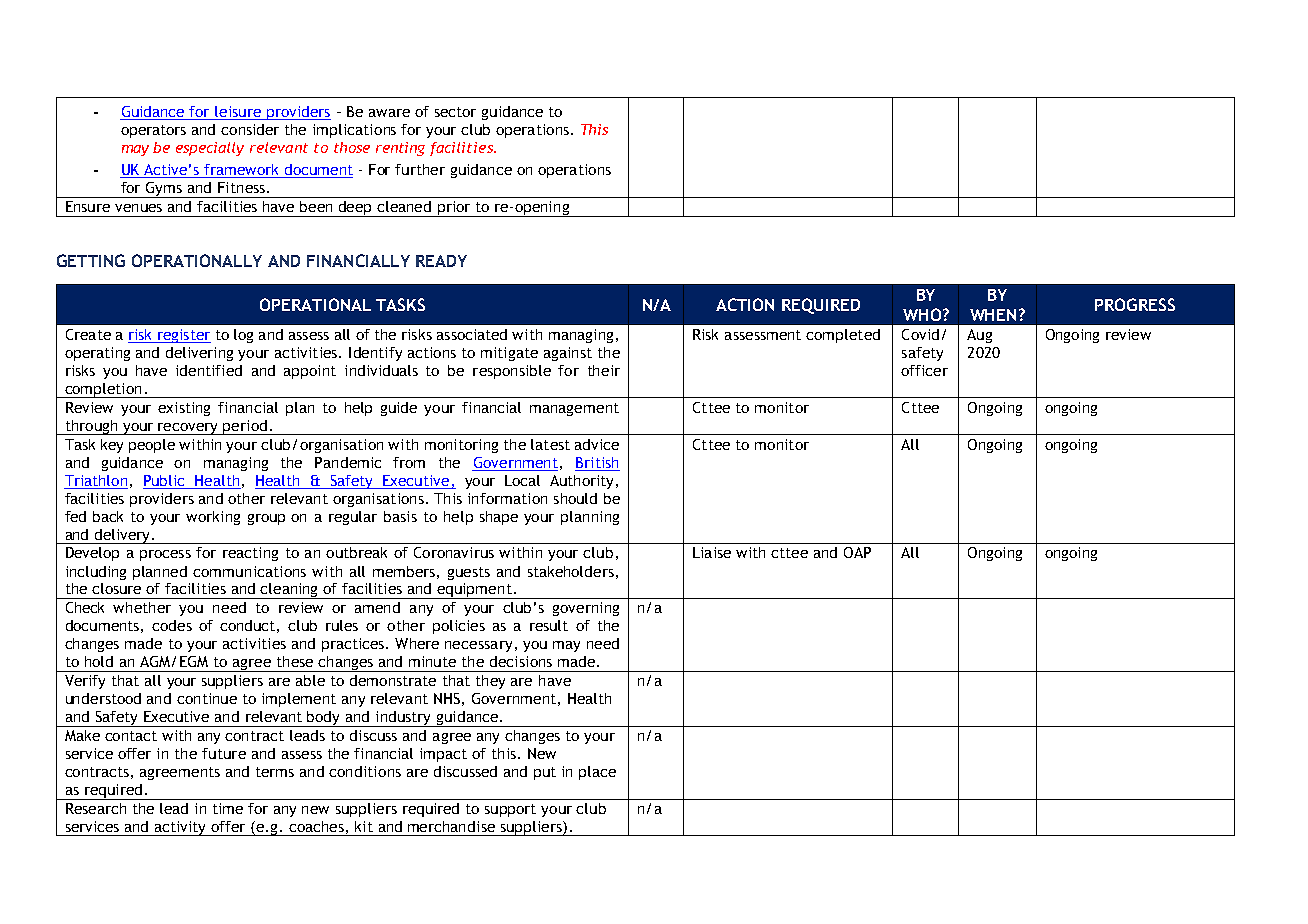 Image resolution: width=1308 pixels, height=924 pixels. Describe the element at coordinates (1135, 304) in the screenshot. I see `PROGRESS` at that location.
